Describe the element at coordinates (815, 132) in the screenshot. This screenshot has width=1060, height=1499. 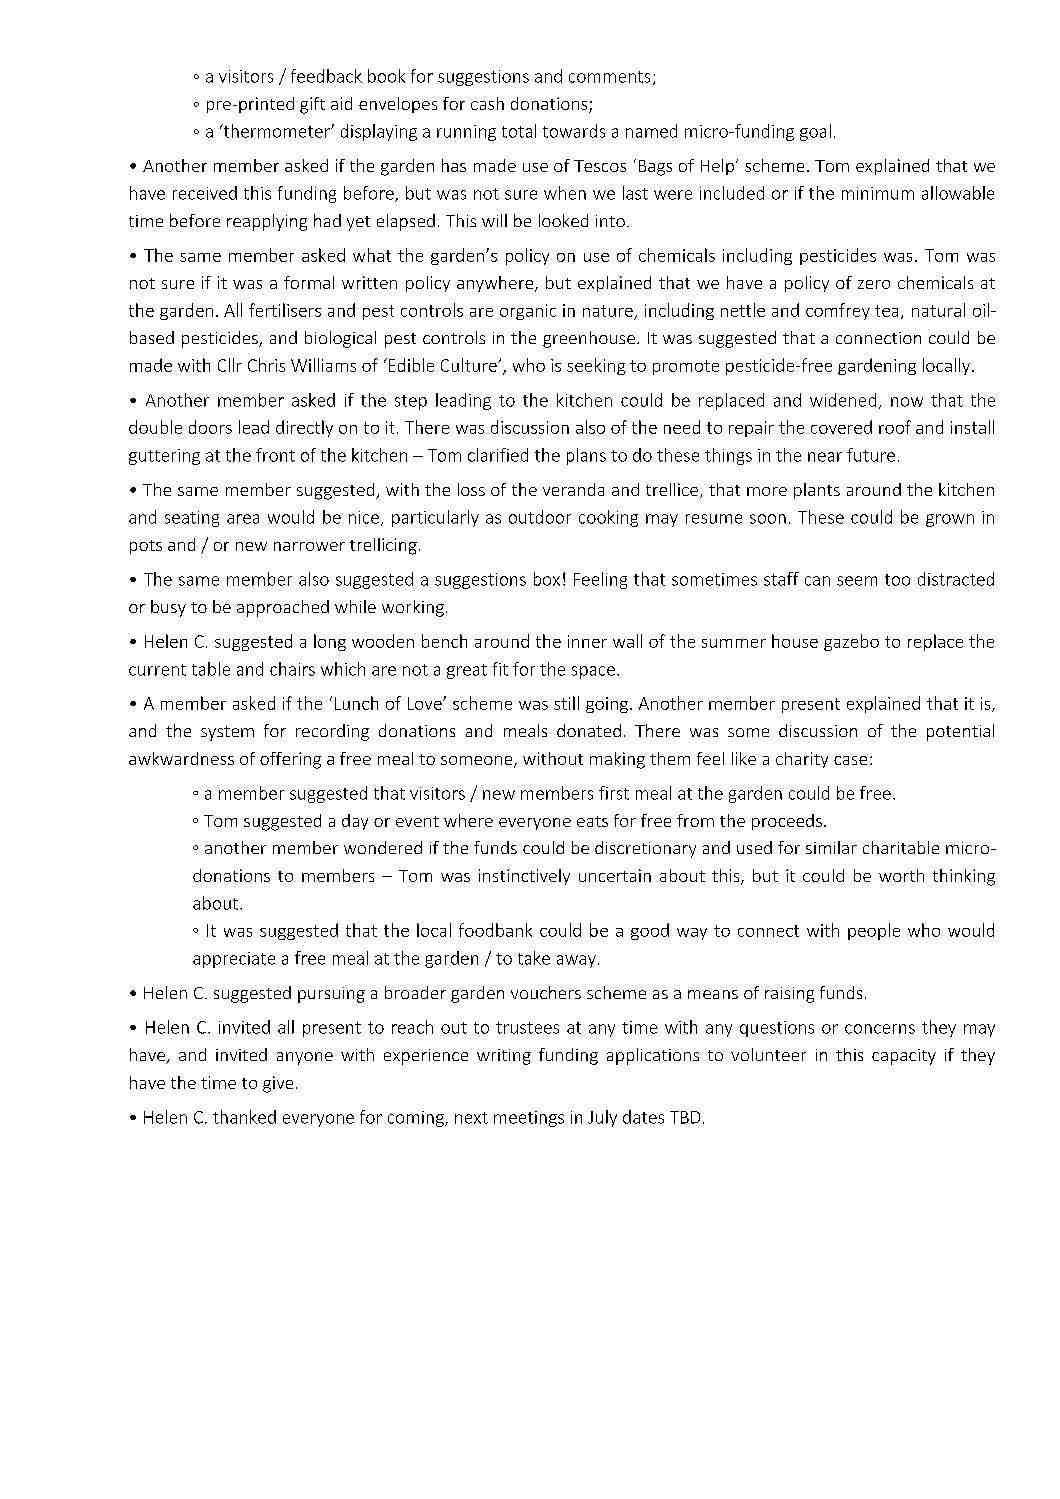
I see `goal` at that location.
